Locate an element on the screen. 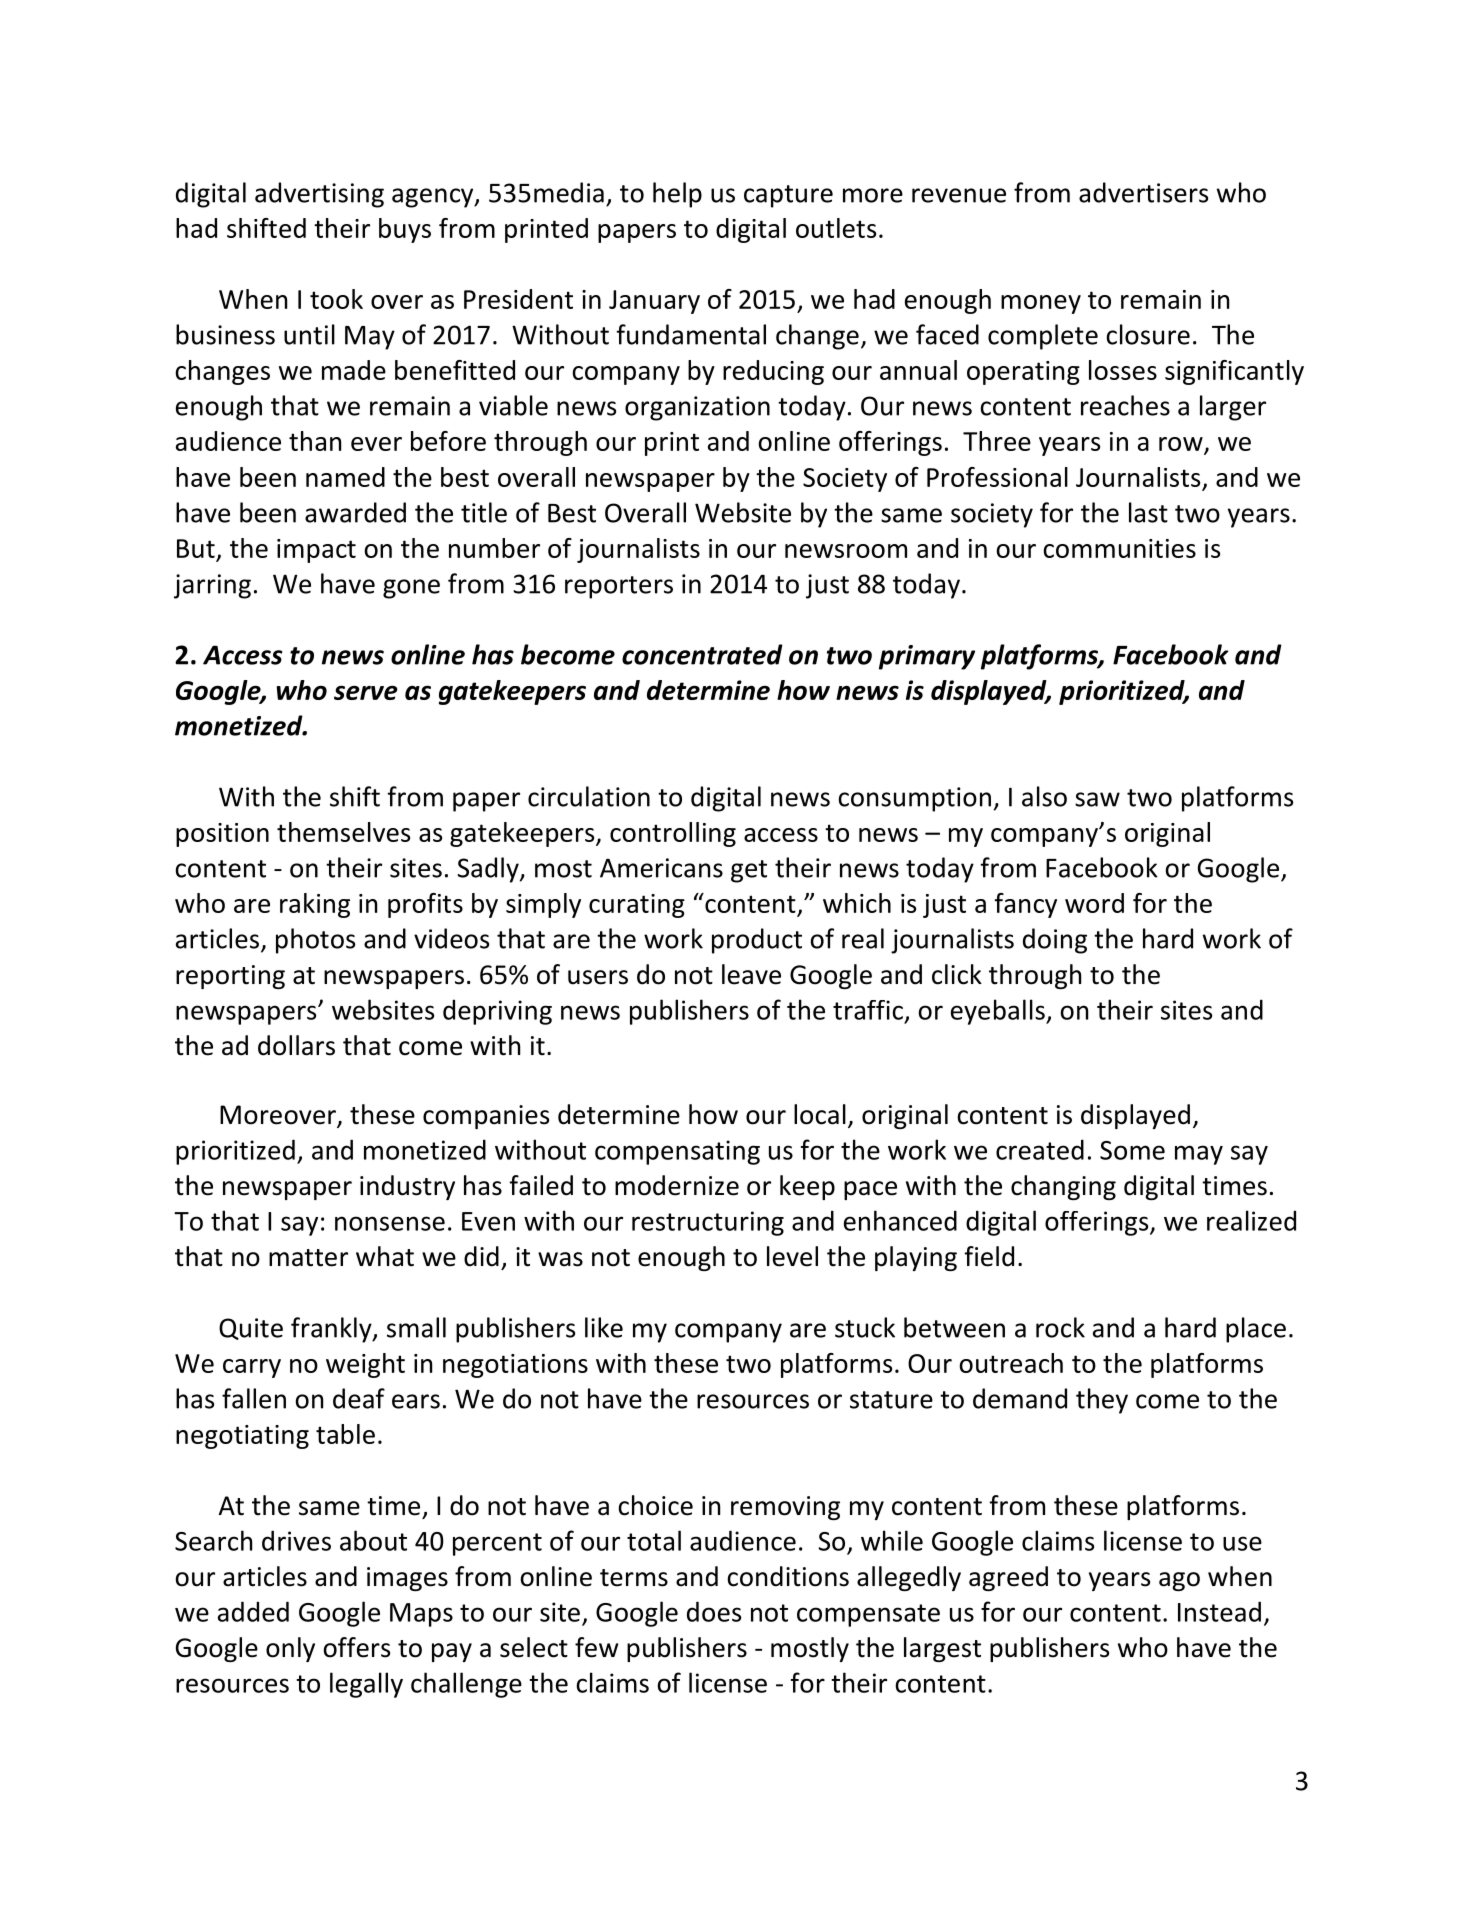 This screenshot has width=1484, height=1921. product is located at coordinates (757, 941).
